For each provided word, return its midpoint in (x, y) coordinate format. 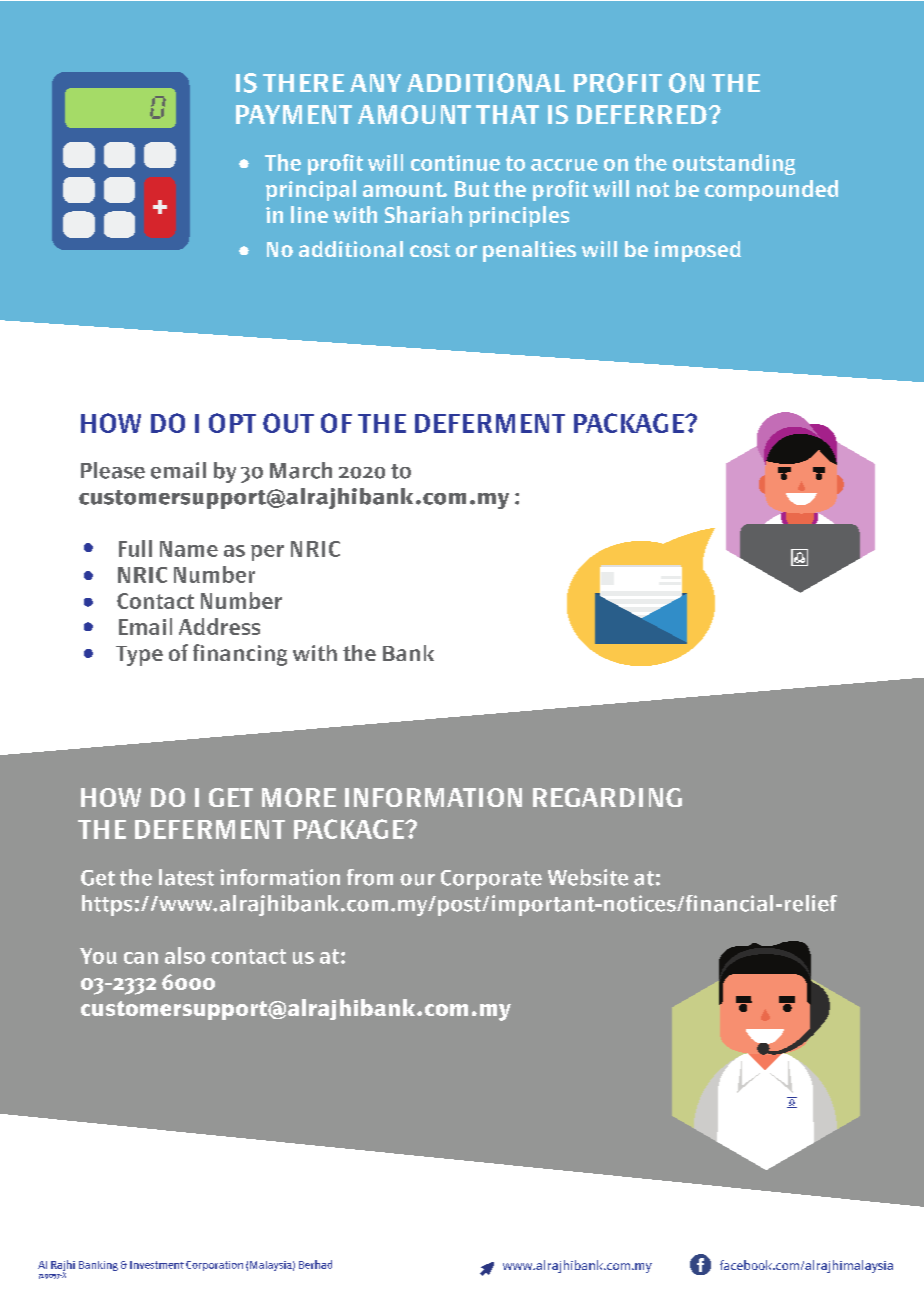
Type (139, 656)
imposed (698, 251)
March (301, 470)
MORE (299, 797)
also (185, 955)
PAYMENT (294, 114)
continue (455, 163)
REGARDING (607, 797)
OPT (232, 423)
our (417, 880)
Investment (157, 1265)
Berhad (315, 1264)
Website (588, 877)
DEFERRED (642, 114)
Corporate (491, 880)
